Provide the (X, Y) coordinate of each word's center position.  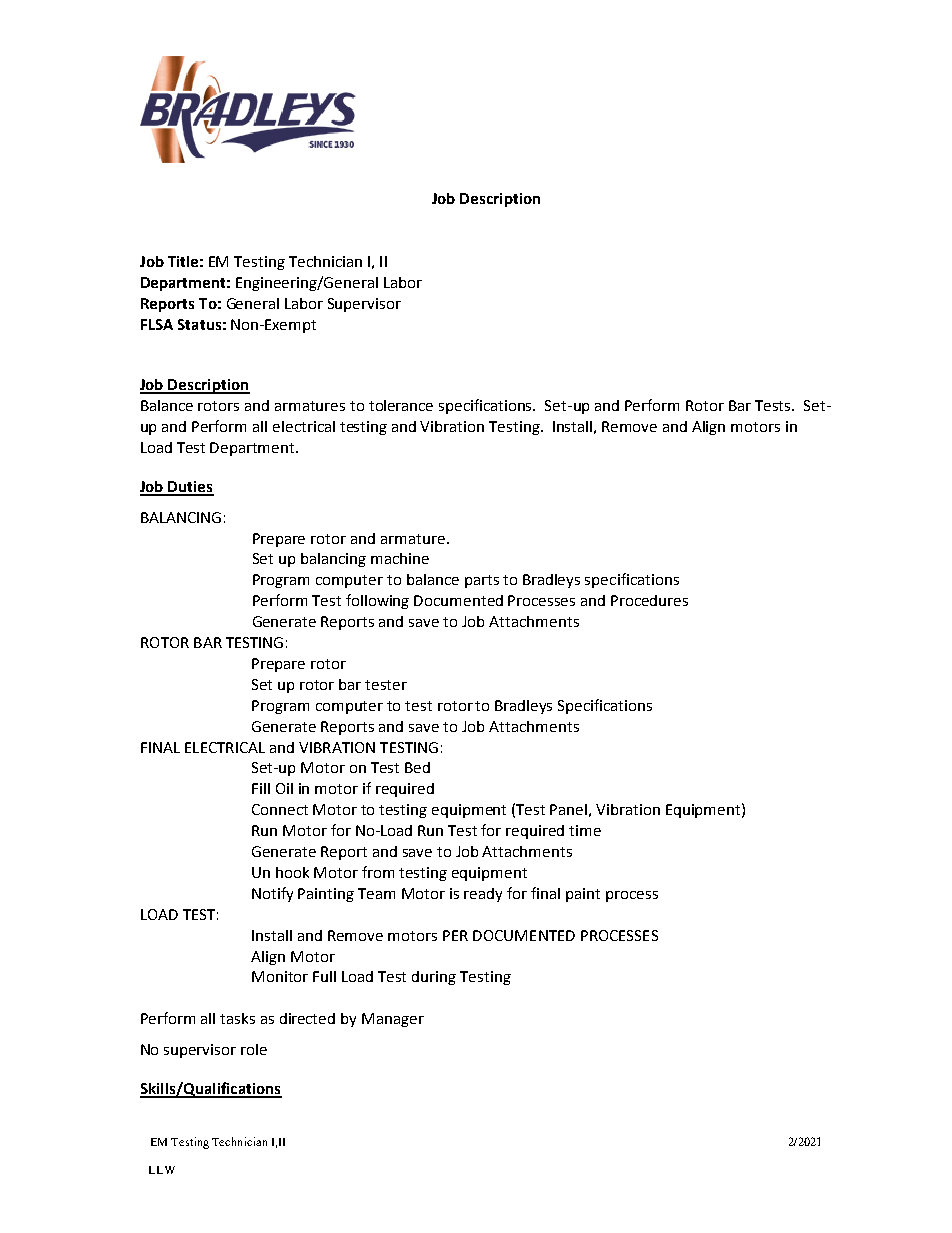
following (377, 601)
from (378, 872)
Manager (393, 1020)
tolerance (401, 405)
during (434, 978)
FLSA (157, 324)
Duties (190, 488)
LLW (162, 1170)
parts (482, 581)
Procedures (649, 600)
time (585, 830)
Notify (272, 894)
